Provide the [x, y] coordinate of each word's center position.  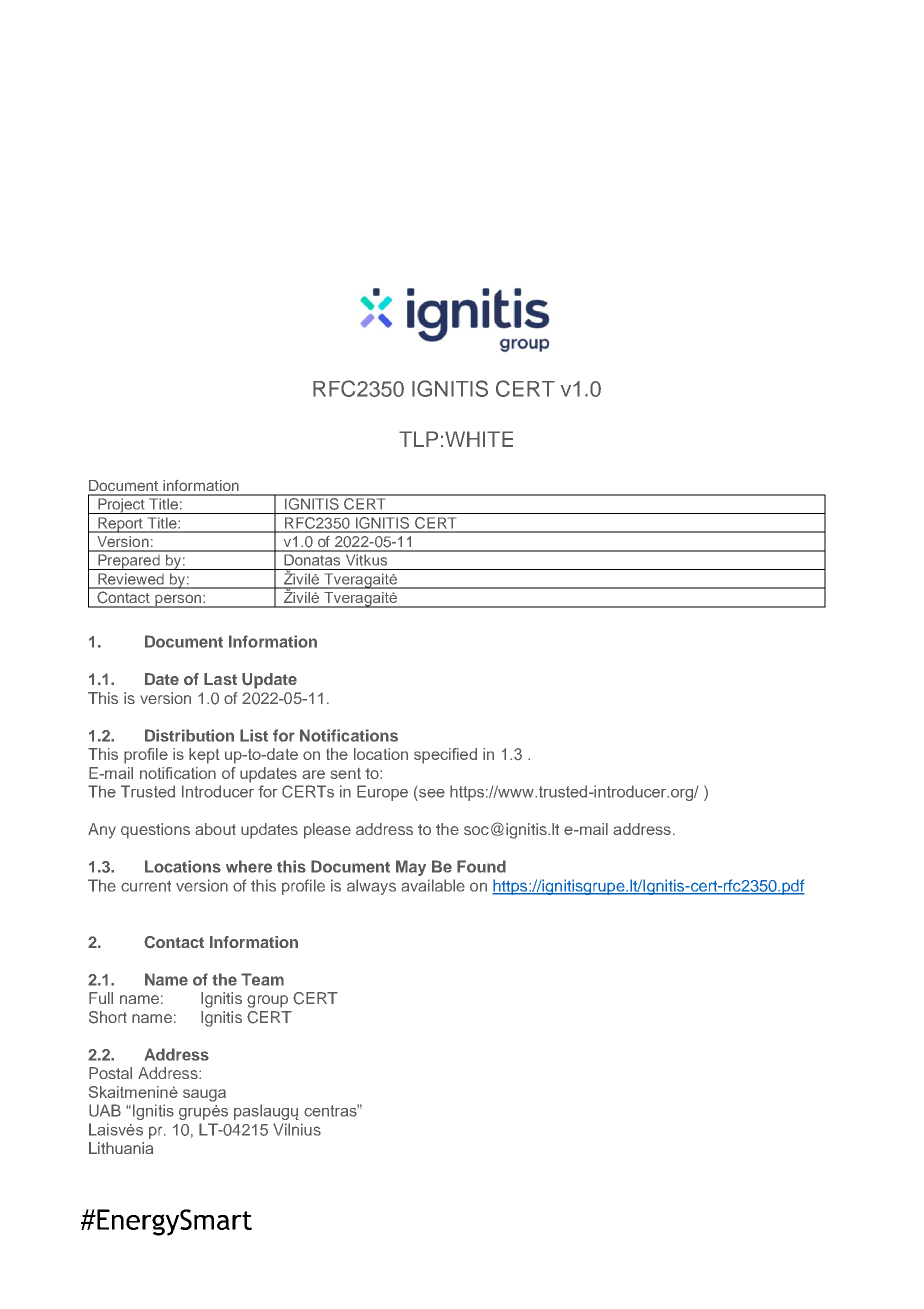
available [433, 885]
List [254, 735]
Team [262, 979]
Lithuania [121, 1148]
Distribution [189, 735]
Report [120, 525]
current [146, 886]
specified [445, 756]
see [432, 793]
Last [220, 679]
